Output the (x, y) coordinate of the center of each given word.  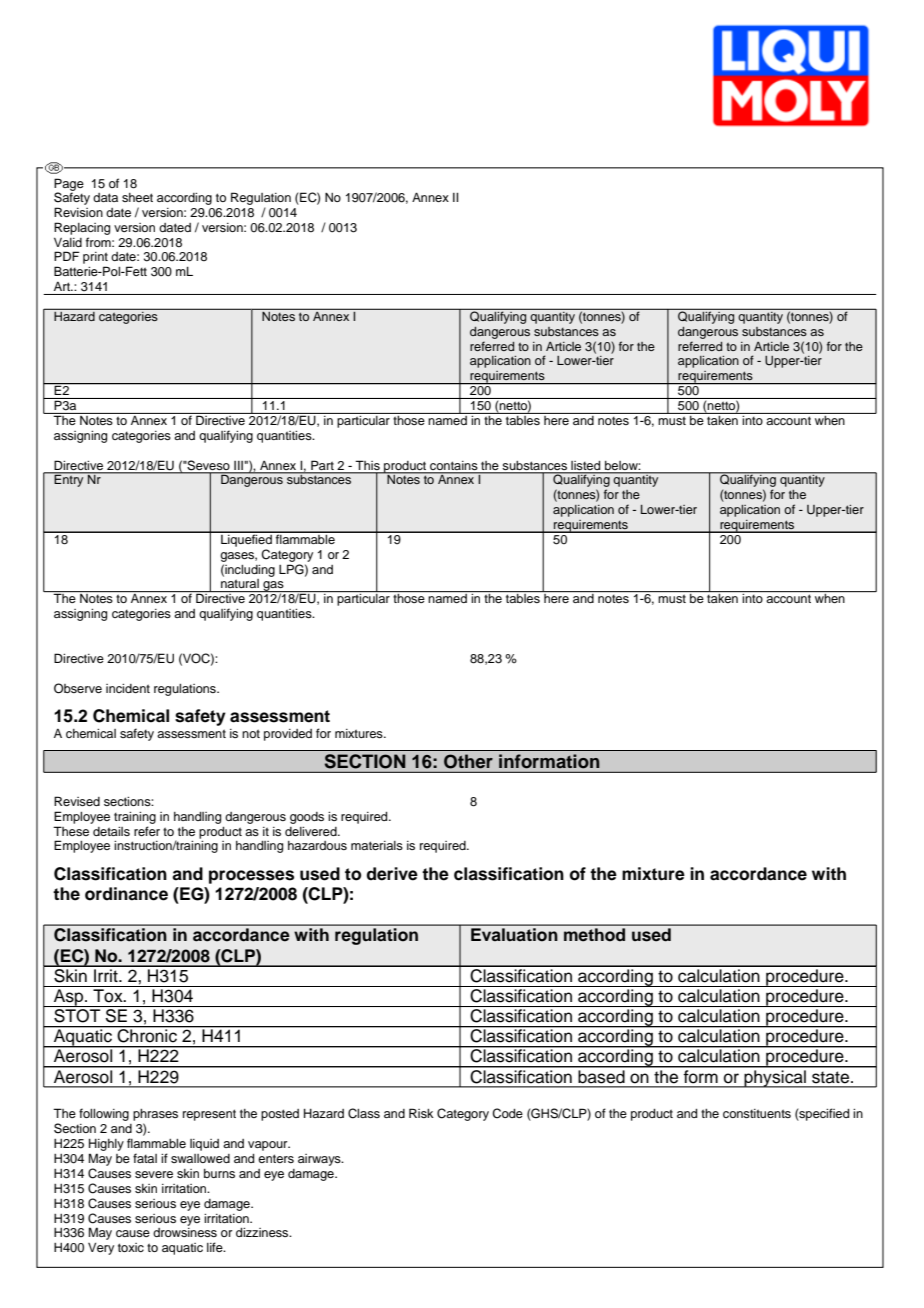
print (95, 259)
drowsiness (185, 1232)
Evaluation (514, 934)
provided (288, 735)
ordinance (126, 894)
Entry (69, 480)
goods (307, 818)
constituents (757, 1113)
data (105, 197)
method (594, 934)
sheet (137, 197)
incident (128, 688)
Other (468, 761)
